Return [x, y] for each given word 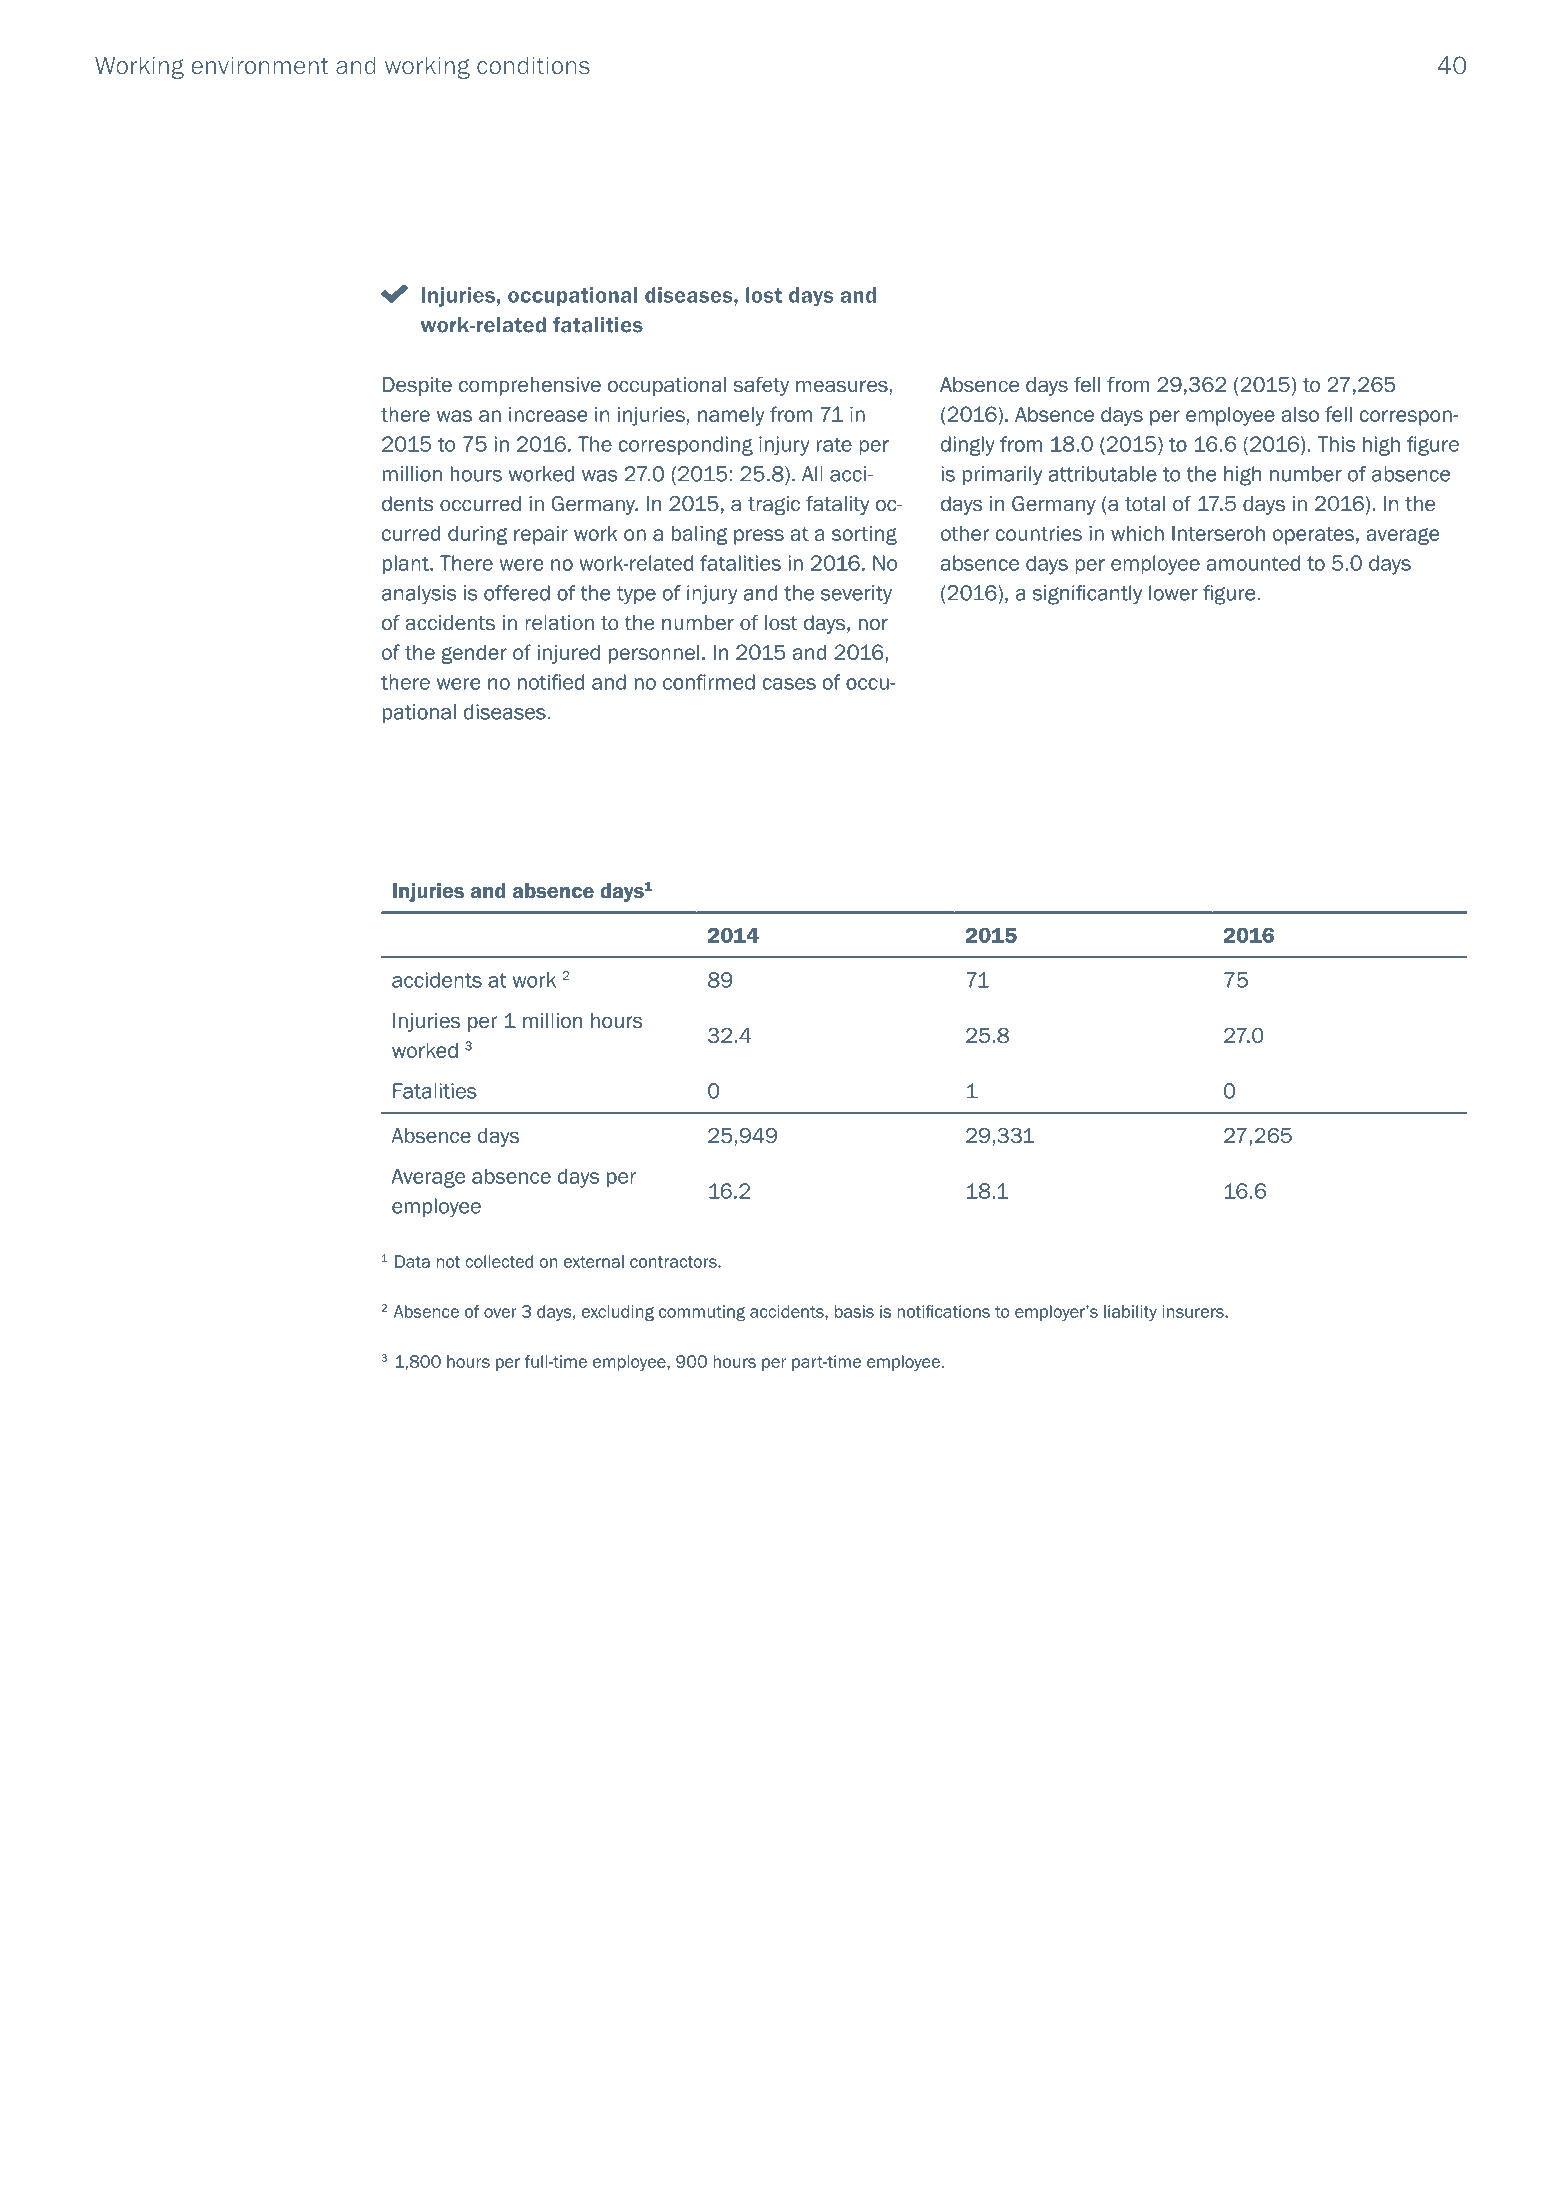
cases [789, 684]
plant [407, 564]
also [1300, 414]
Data [412, 1261]
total [1145, 504]
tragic [774, 505]
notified [551, 682]
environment [260, 66]
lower [1173, 593]
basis [854, 1311]
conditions [533, 66]
